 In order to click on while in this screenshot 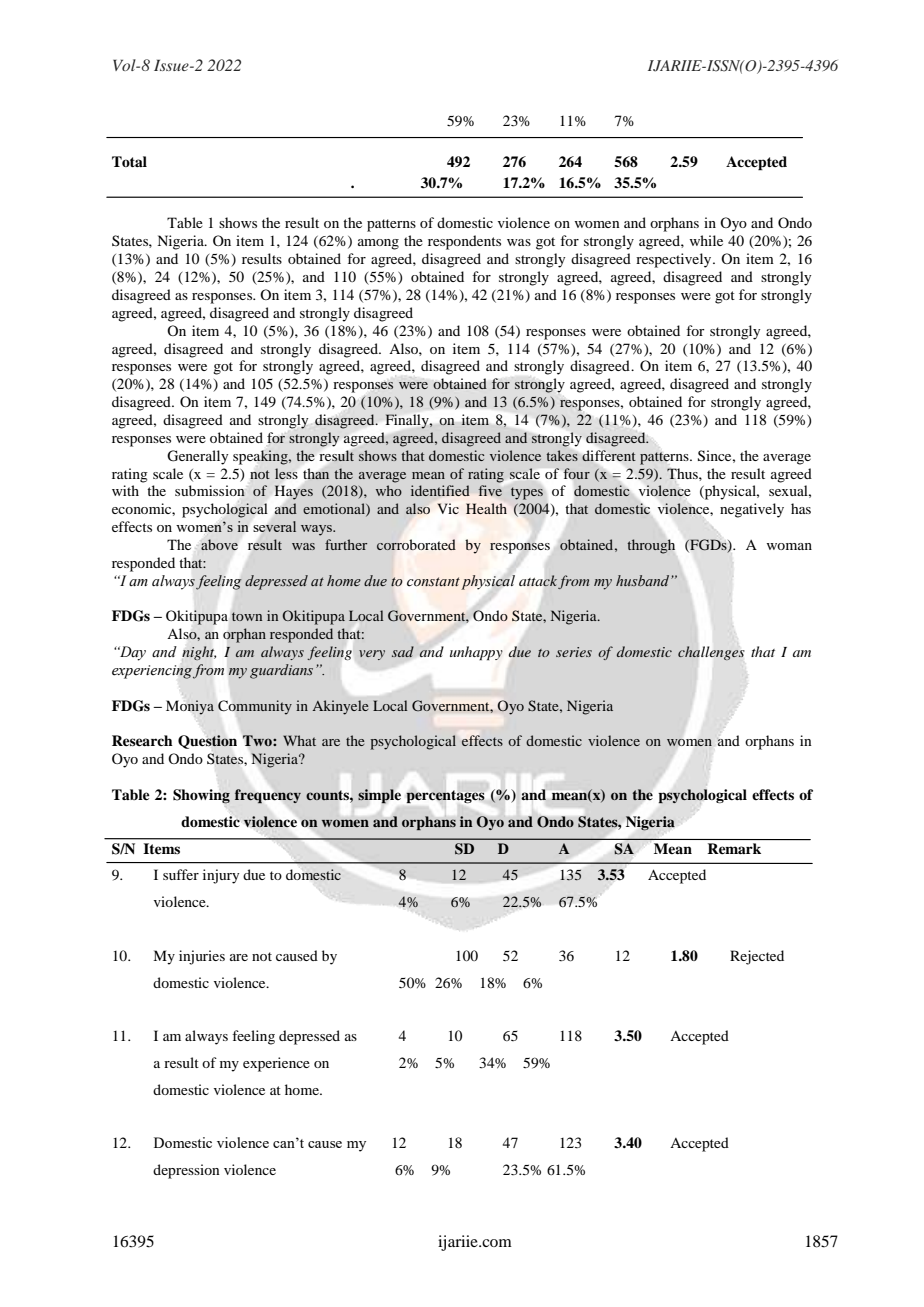, I will do `click(706, 240)`.
